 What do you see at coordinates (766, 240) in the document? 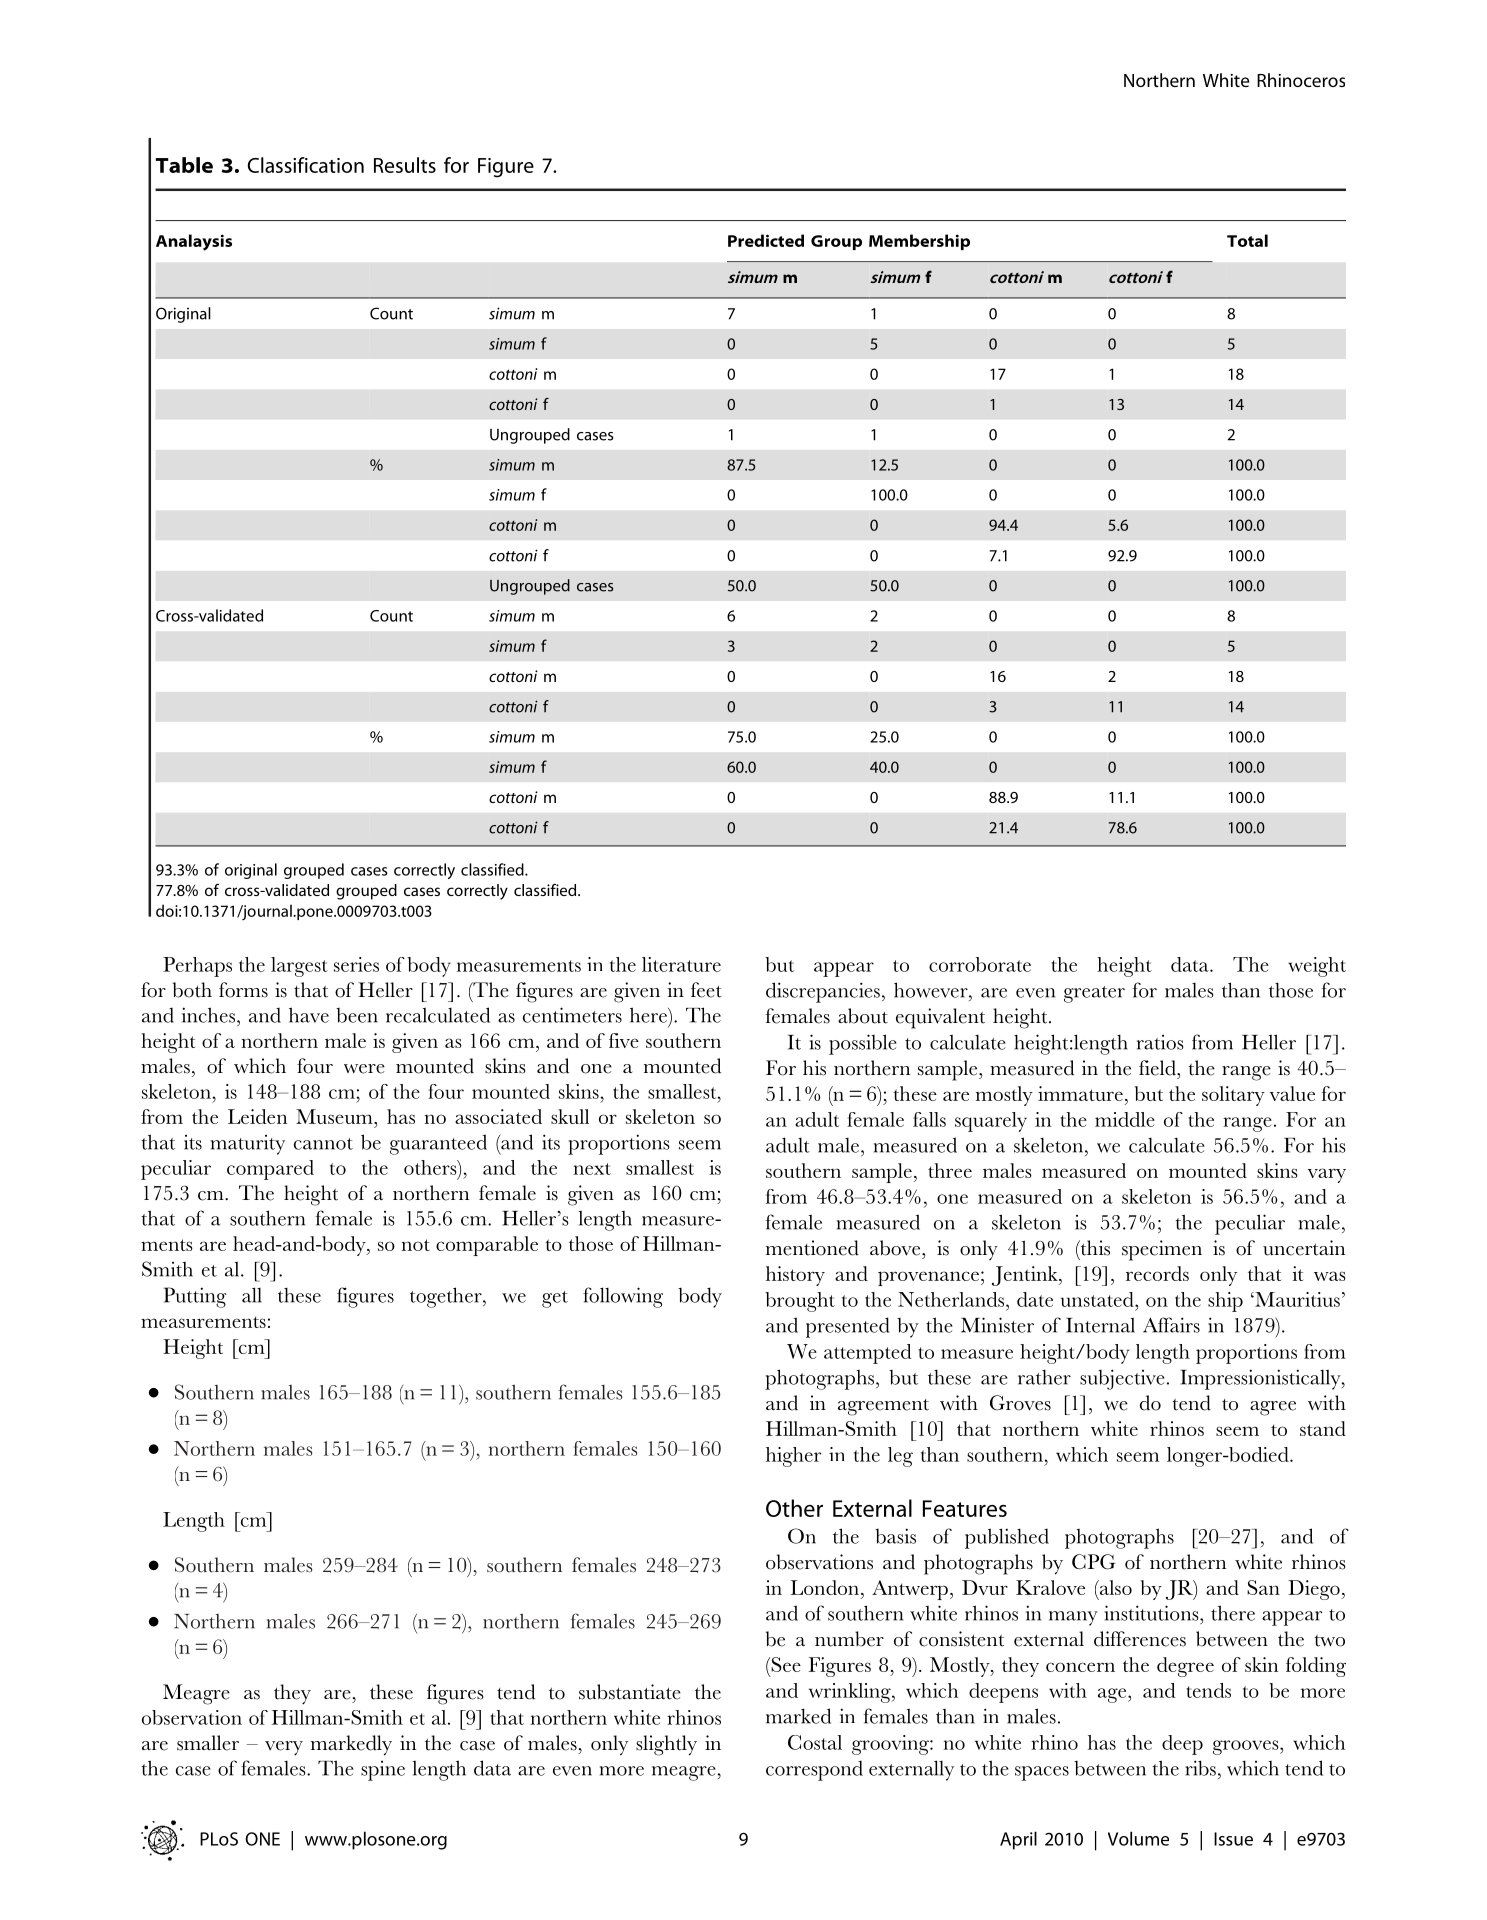
I see `Predicted` at bounding box center [766, 240].
